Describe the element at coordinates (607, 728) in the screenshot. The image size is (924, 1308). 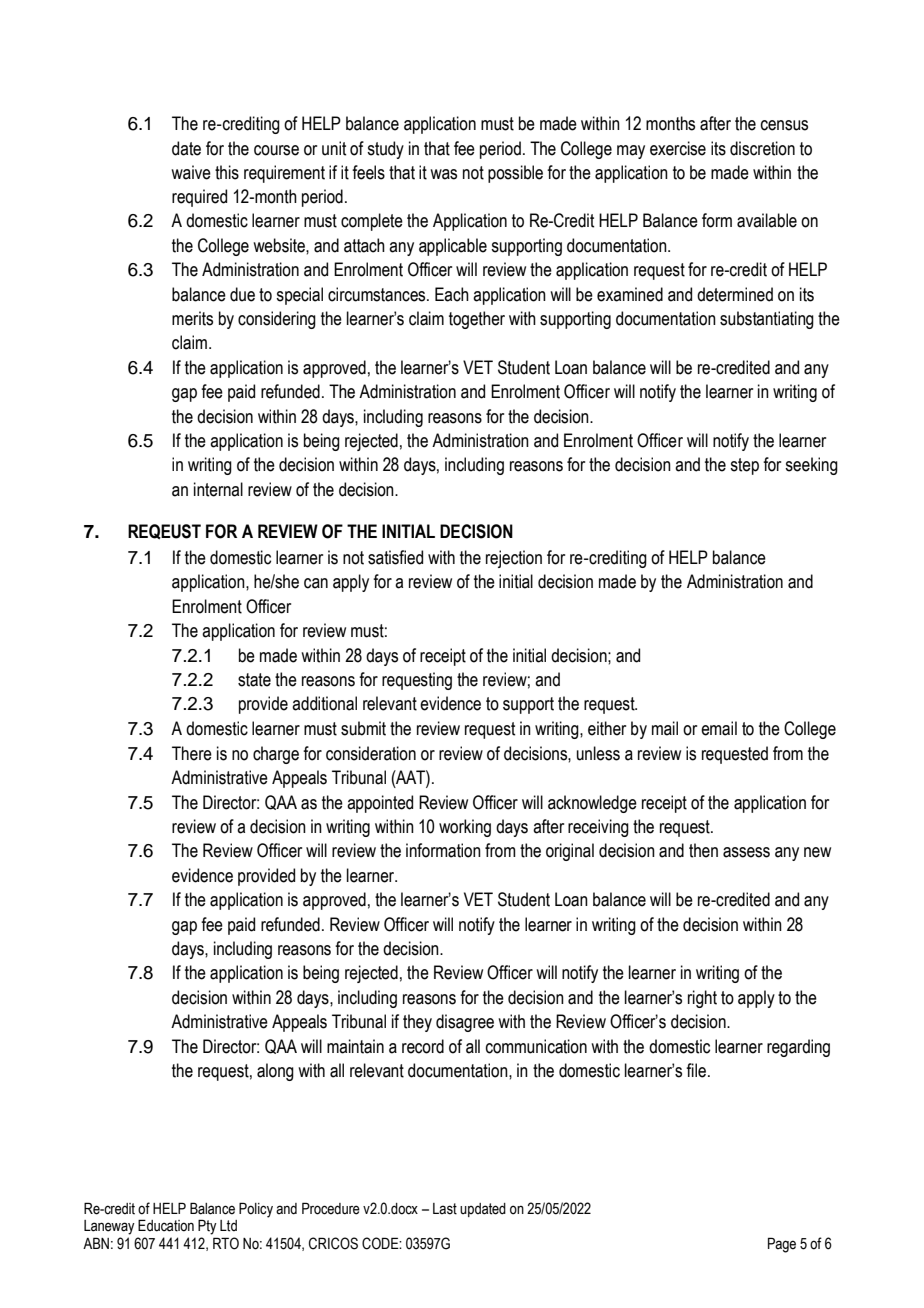
I see `either` at that location.
